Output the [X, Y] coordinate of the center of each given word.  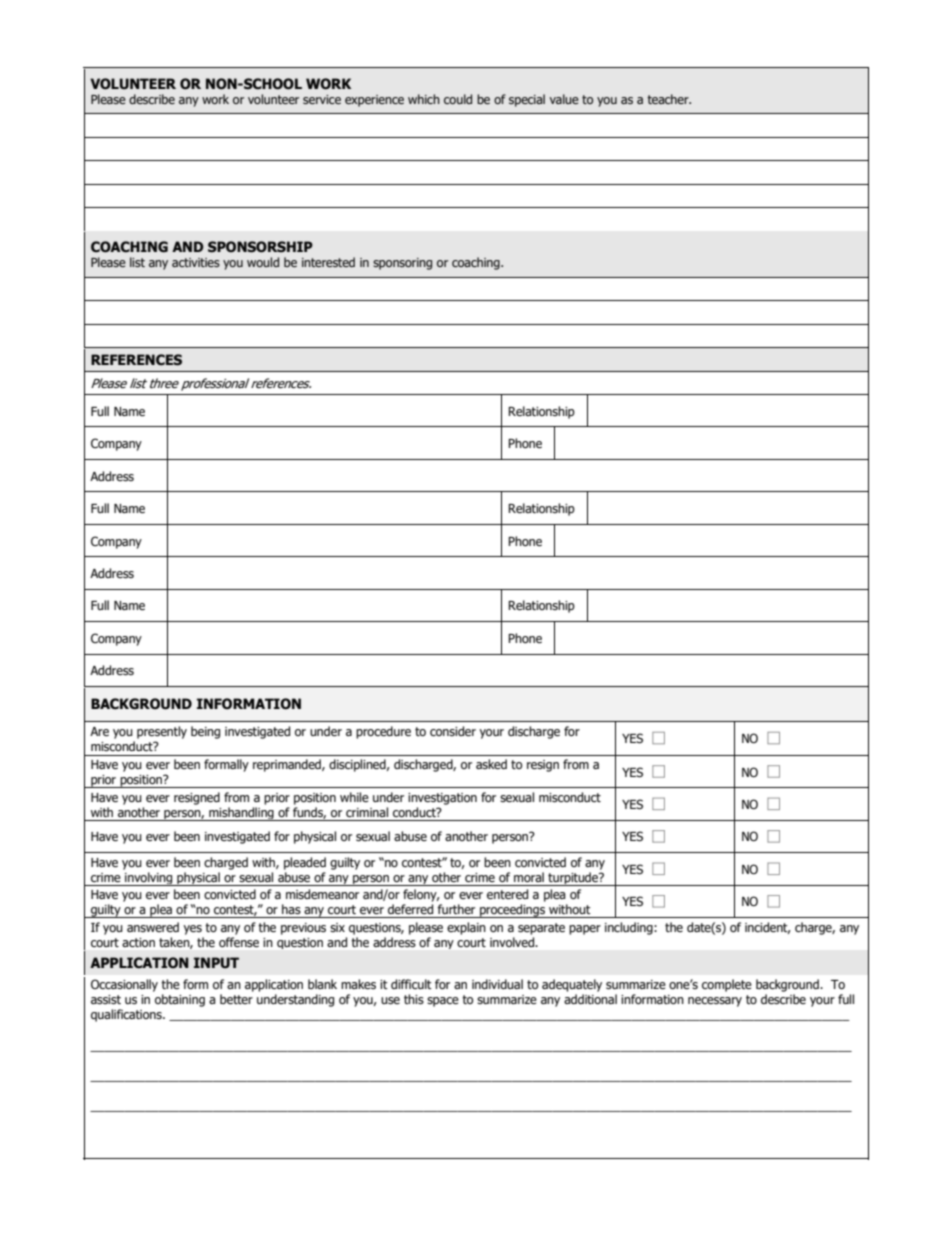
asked [491, 764]
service [322, 99]
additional [590, 999]
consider [453, 731]
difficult [411, 984]
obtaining [180, 1000]
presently [162, 732]
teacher [669, 99]
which [424, 99]
